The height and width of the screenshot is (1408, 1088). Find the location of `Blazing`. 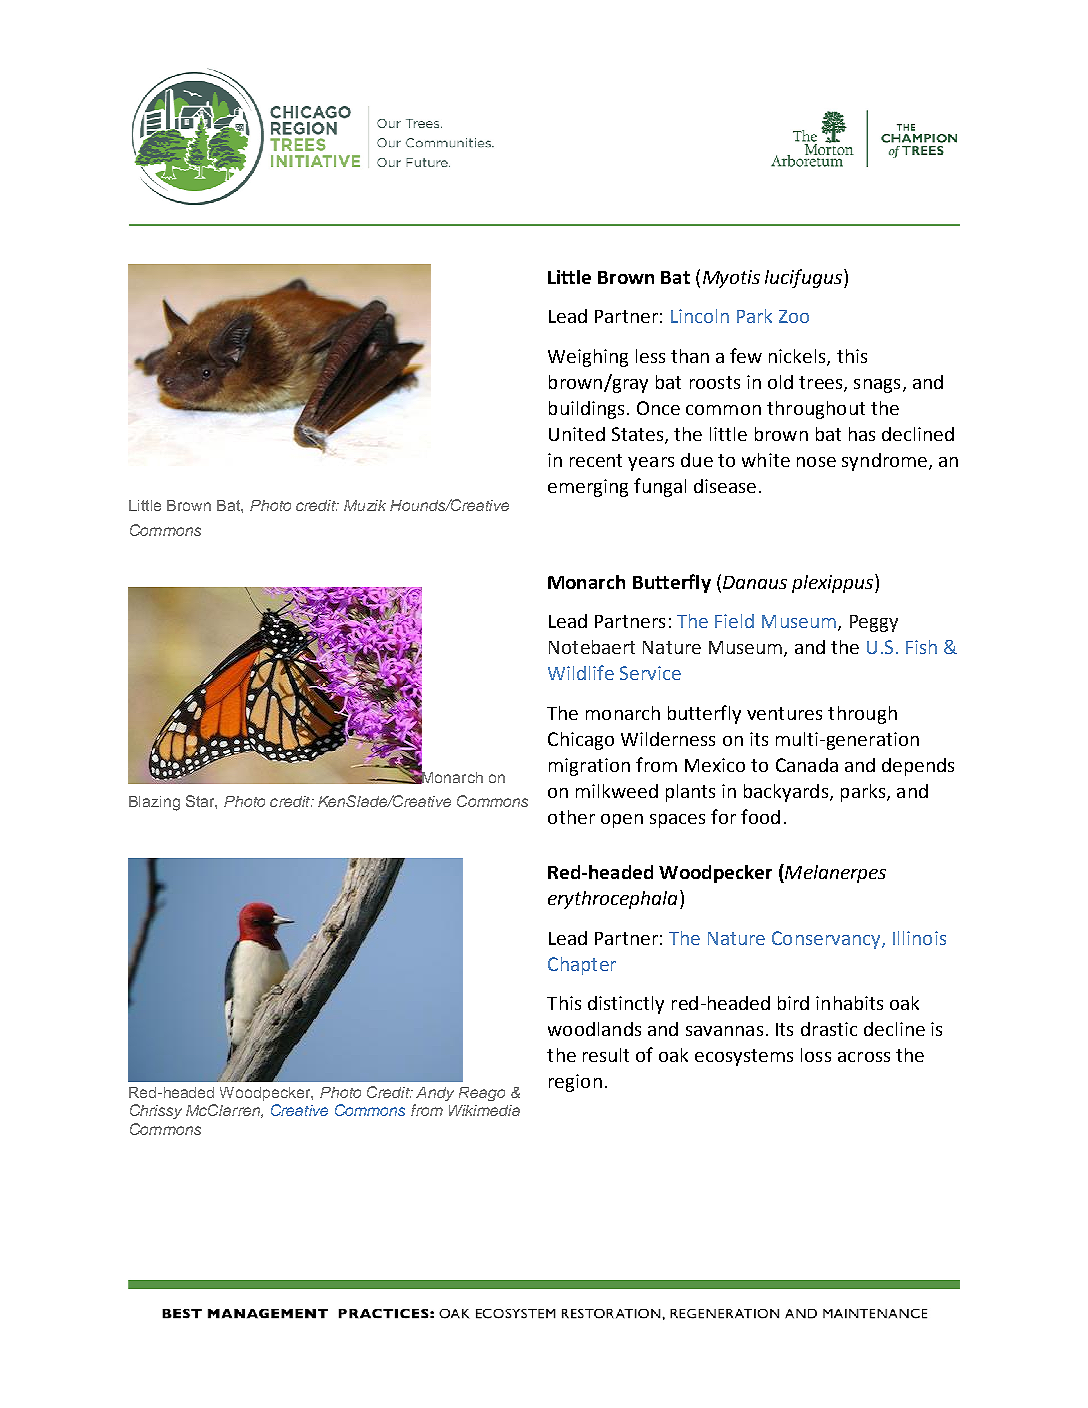

Blazing is located at coordinates (154, 803).
